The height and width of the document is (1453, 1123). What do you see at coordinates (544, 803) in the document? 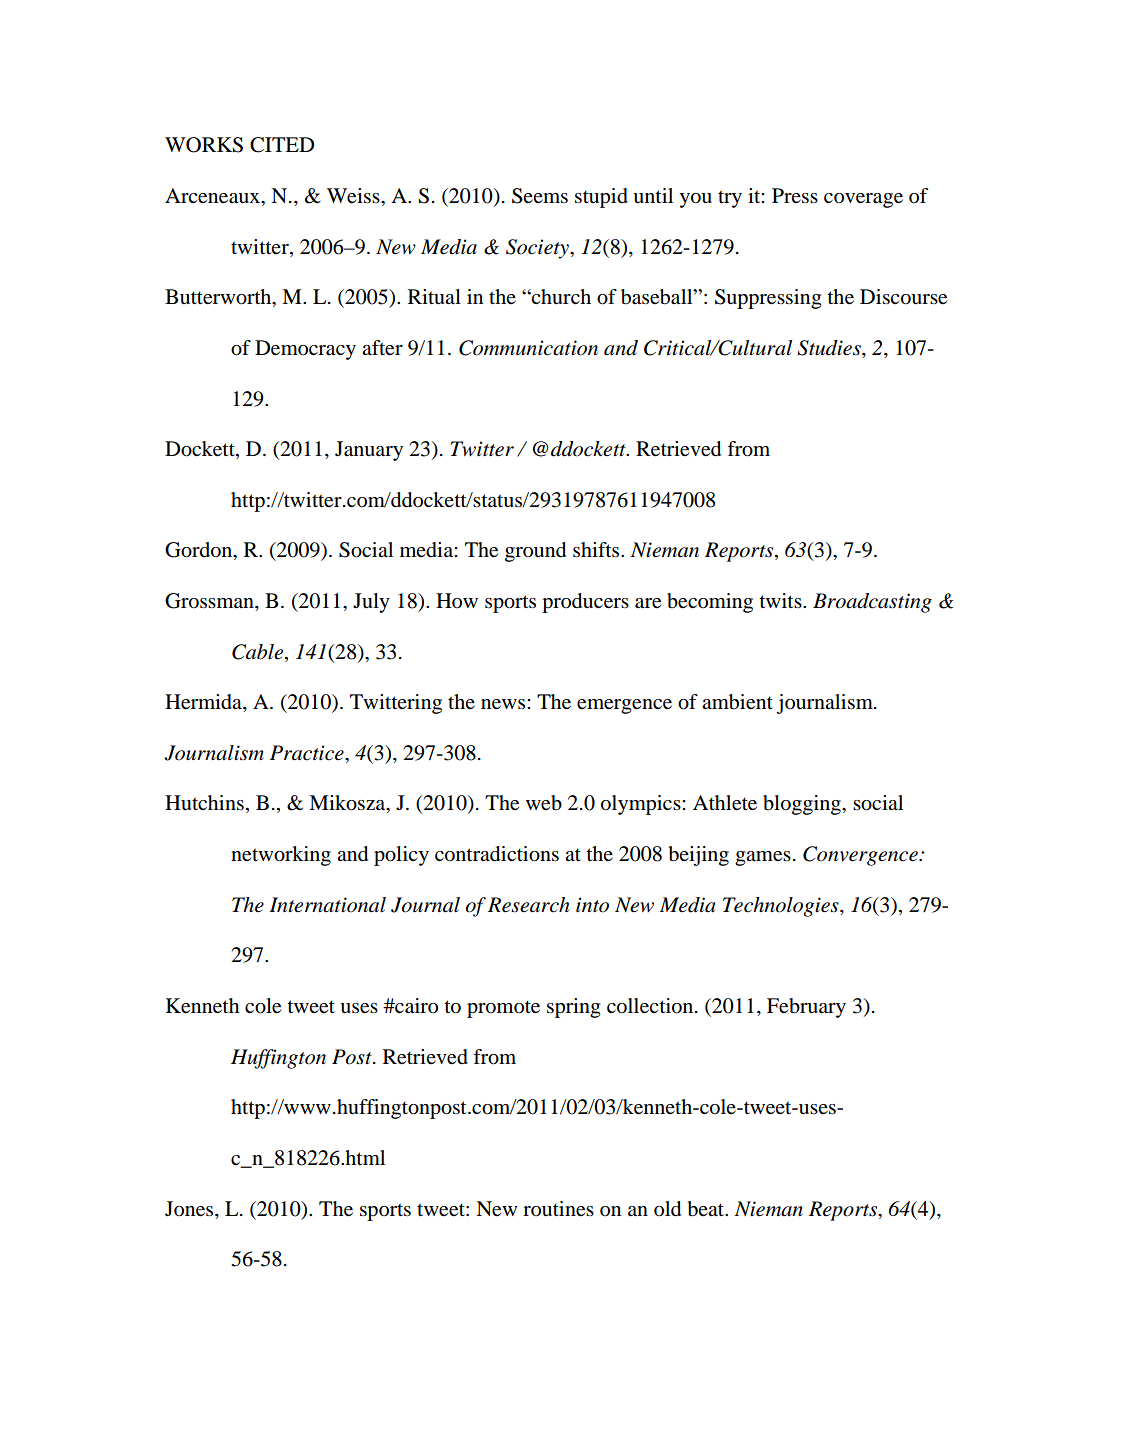
I see `web` at bounding box center [544, 803].
